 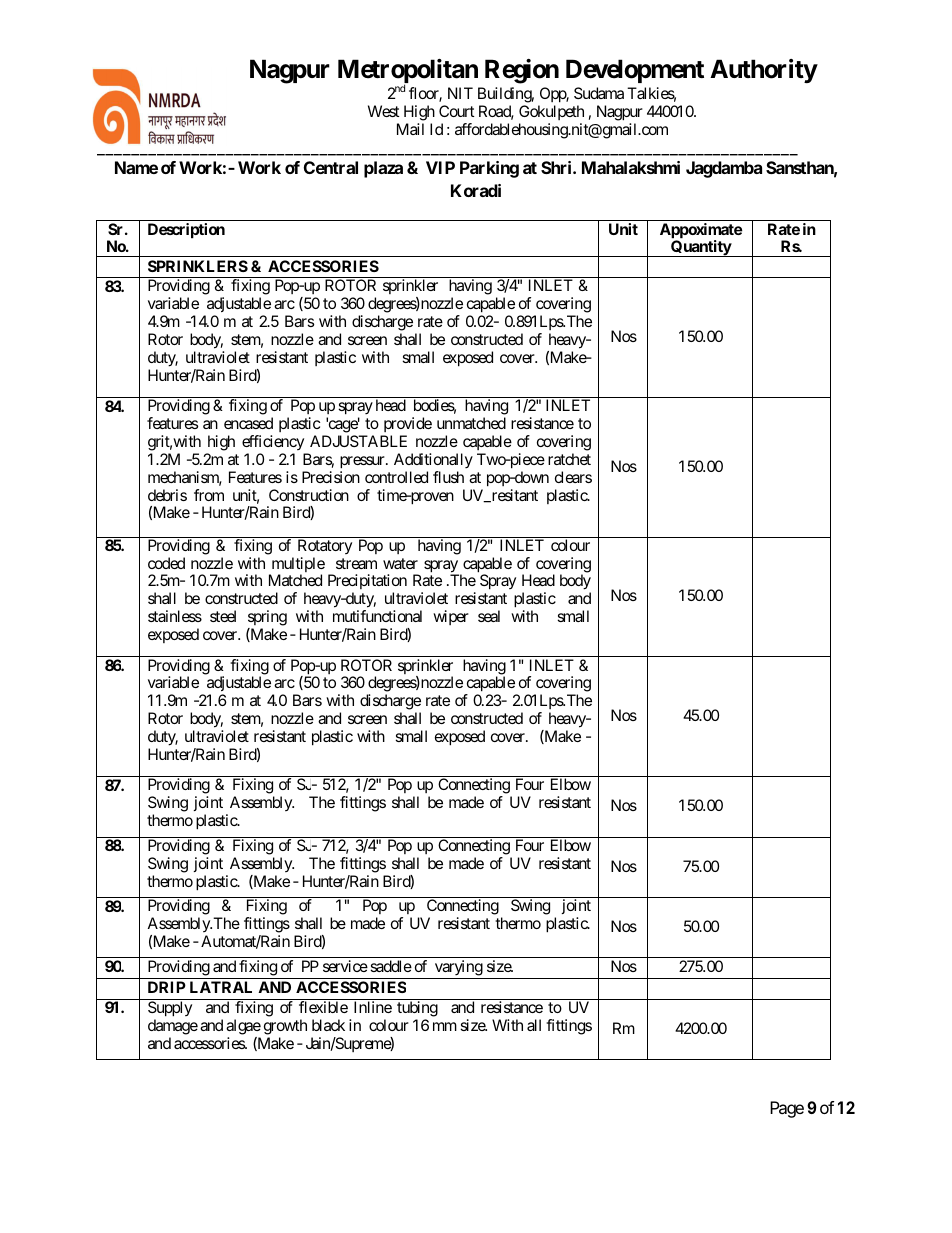 I want to click on Authority, so click(x=764, y=71).
